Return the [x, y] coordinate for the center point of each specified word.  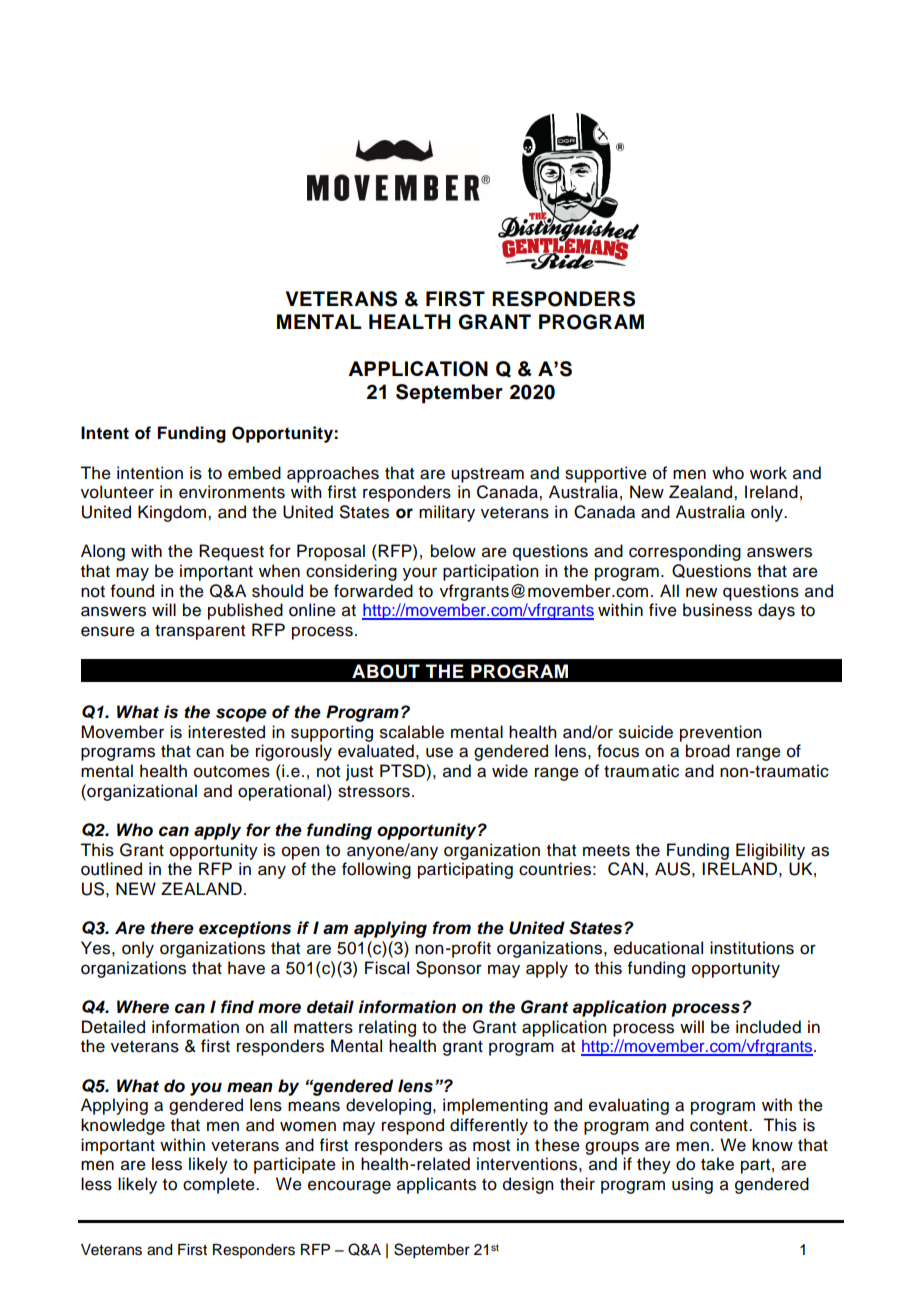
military [447, 513]
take [717, 1164]
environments [232, 492]
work [768, 473]
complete [220, 1185]
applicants [436, 1185]
